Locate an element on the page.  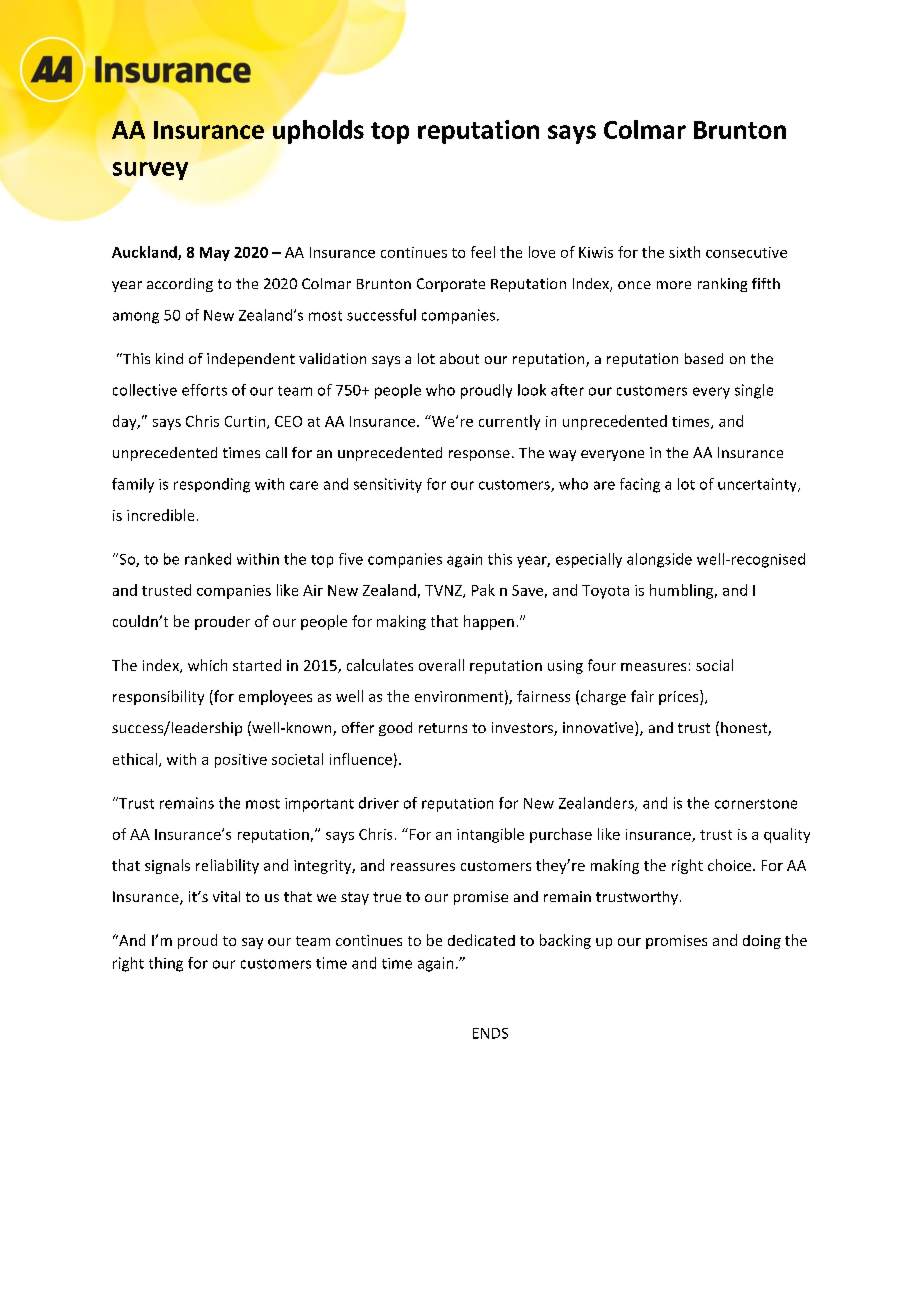
alongside is located at coordinates (659, 560).
